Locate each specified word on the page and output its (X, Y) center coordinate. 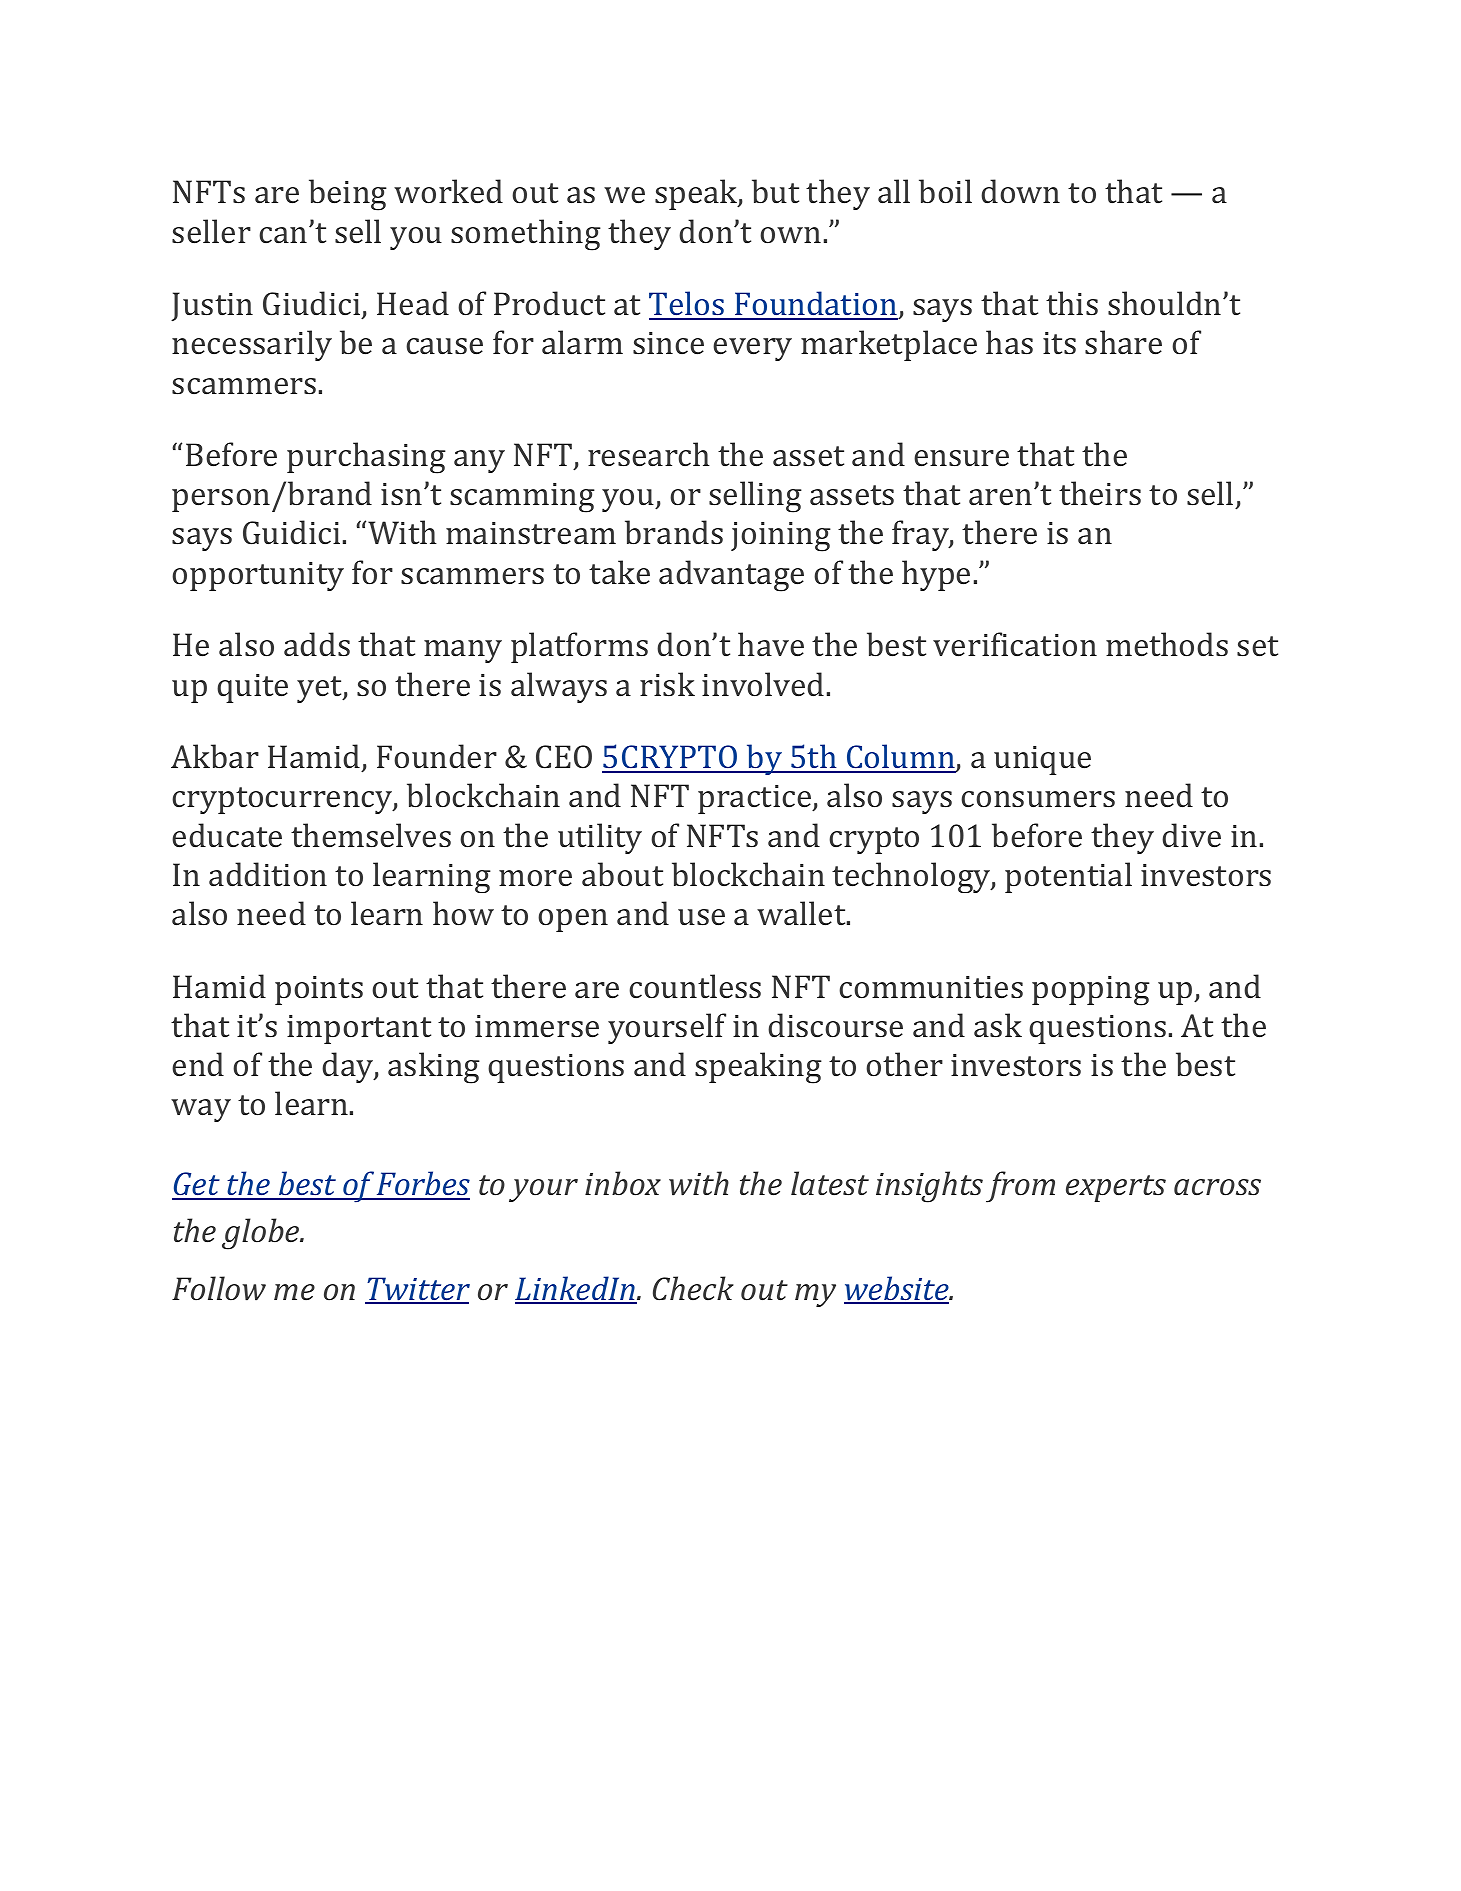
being (348, 195)
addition (268, 874)
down (1020, 191)
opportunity (258, 576)
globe (262, 1234)
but (775, 191)
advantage (731, 576)
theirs (1100, 493)
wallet (802, 913)
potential (1068, 877)
